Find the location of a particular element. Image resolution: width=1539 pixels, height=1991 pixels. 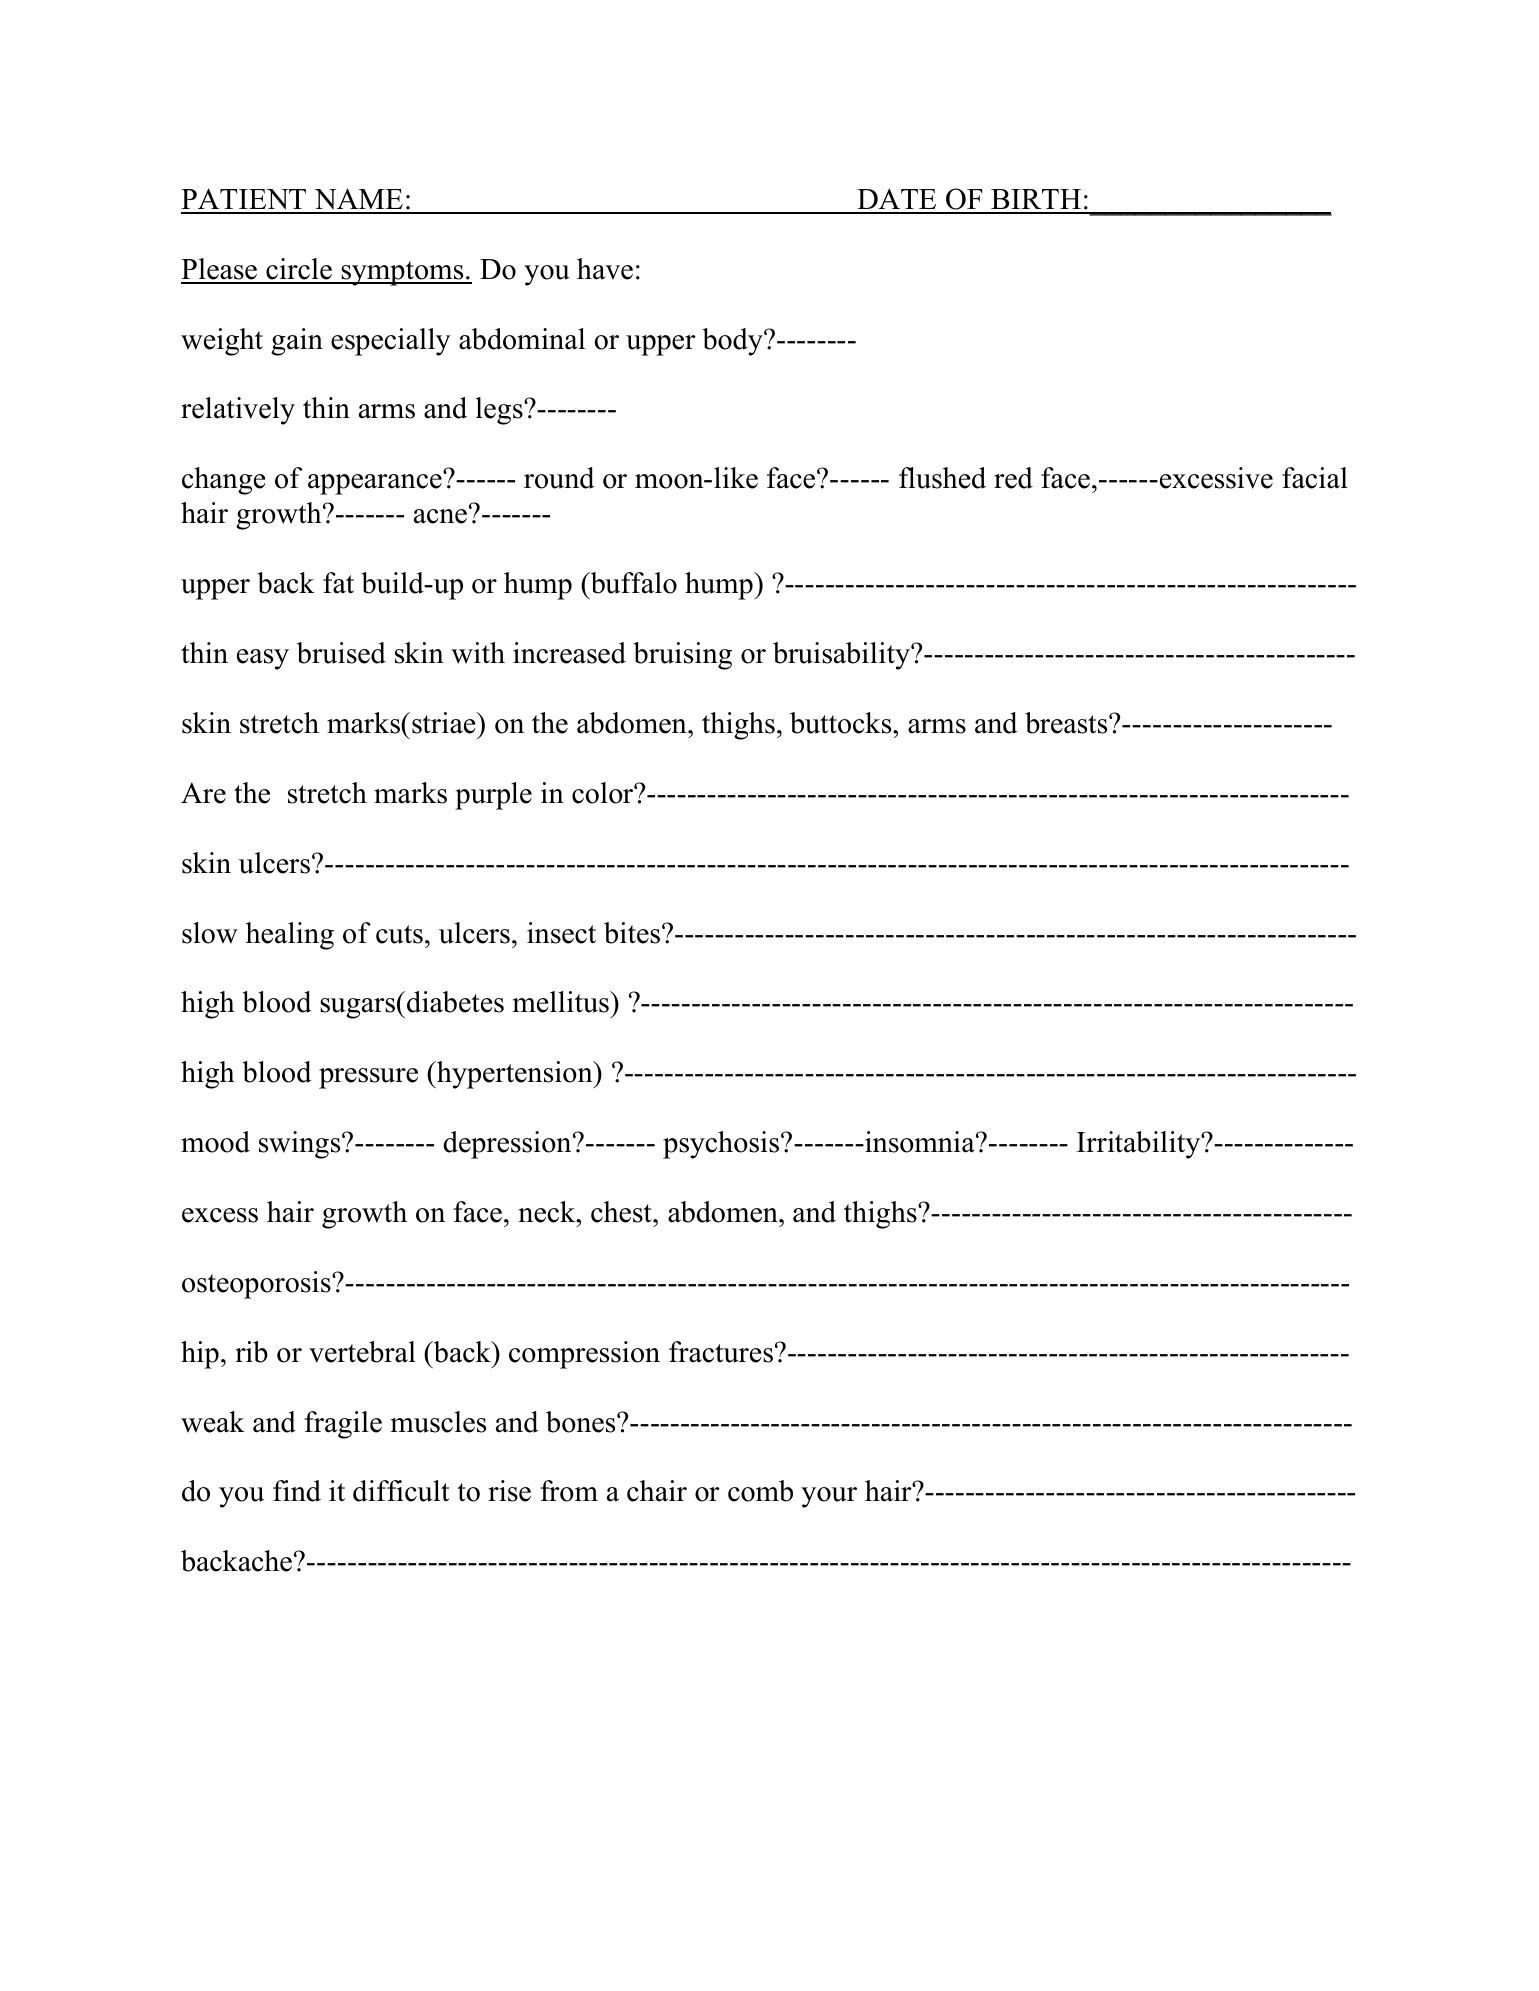

your is located at coordinates (829, 1497).
